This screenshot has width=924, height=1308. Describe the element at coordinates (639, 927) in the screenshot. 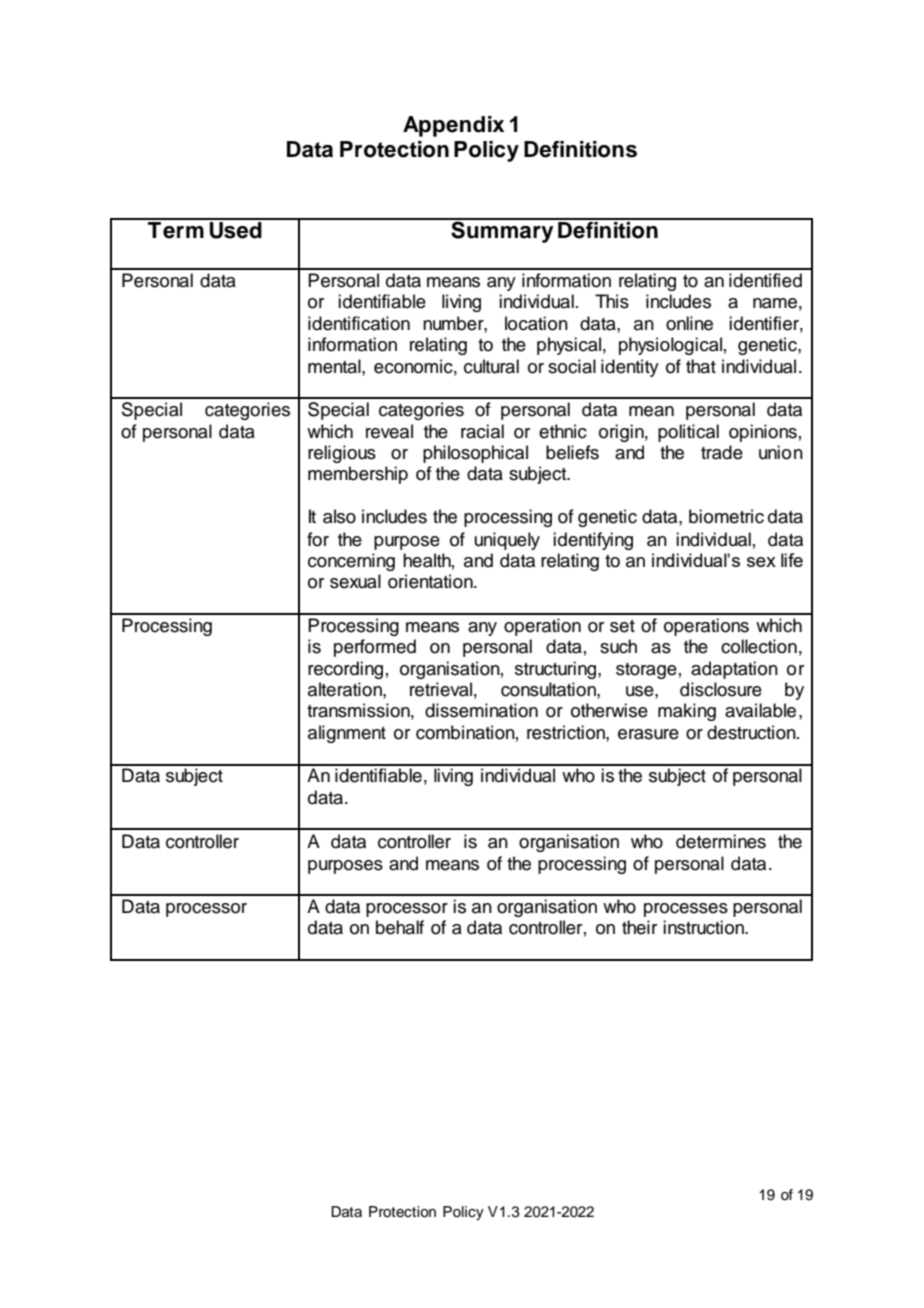

I see `their` at that location.
